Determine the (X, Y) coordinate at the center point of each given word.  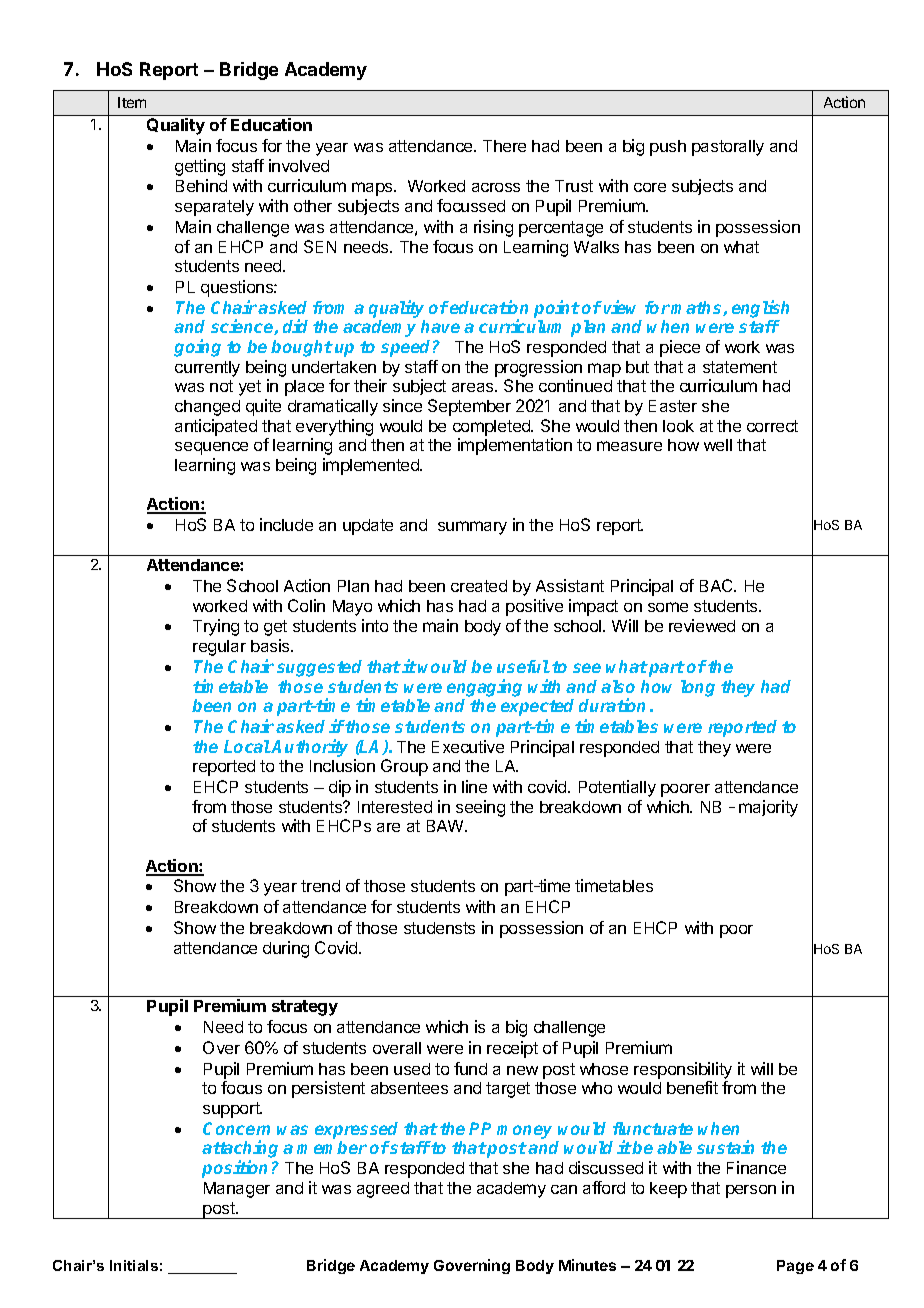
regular (219, 648)
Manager (237, 1190)
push (668, 148)
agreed (383, 1190)
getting (200, 167)
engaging (484, 688)
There (504, 146)
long (698, 688)
